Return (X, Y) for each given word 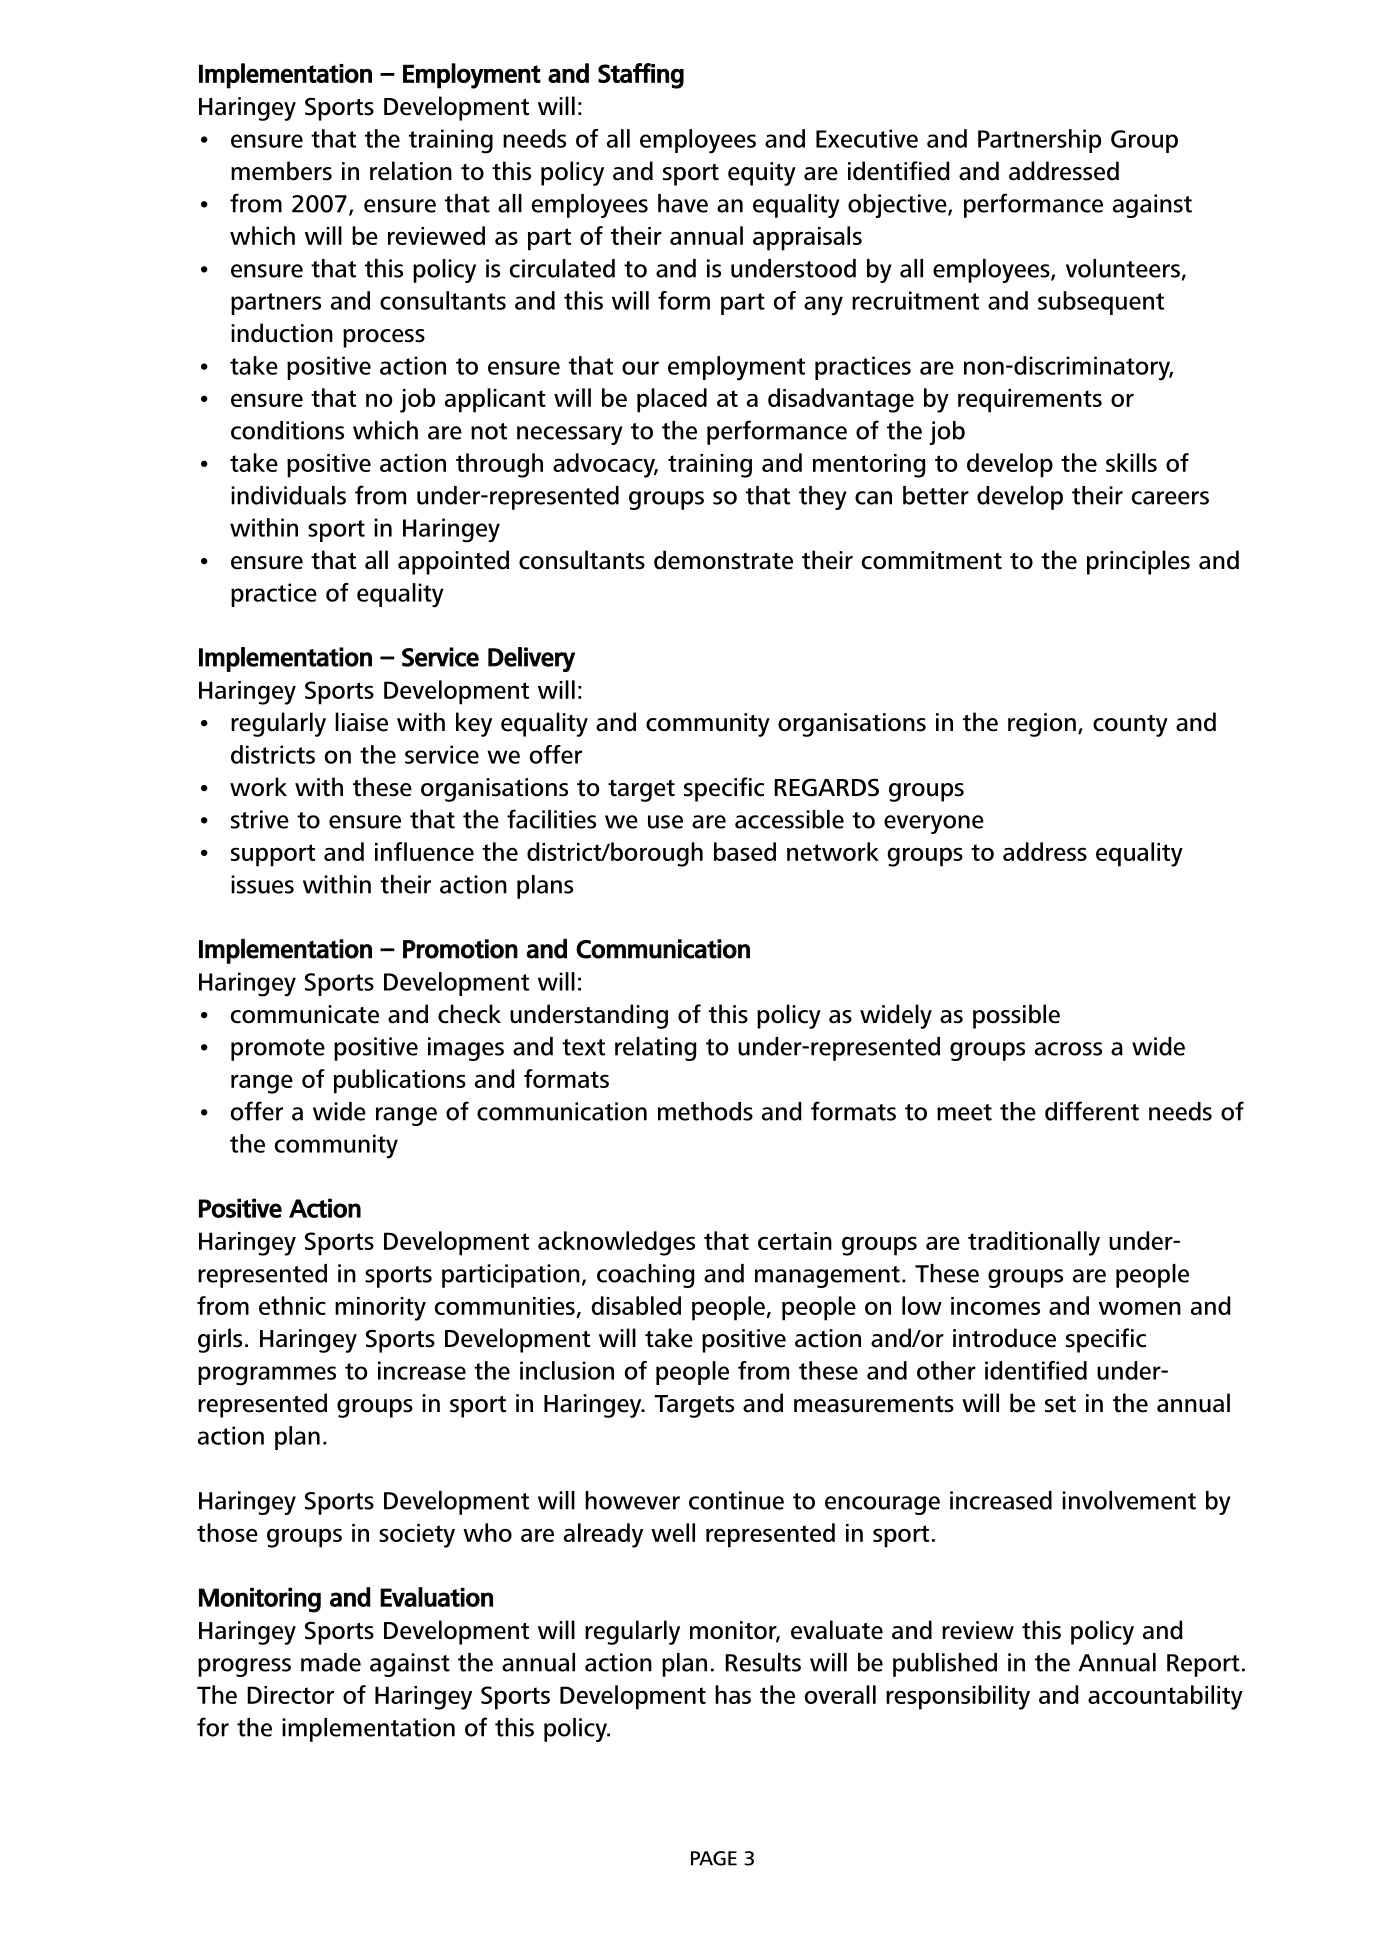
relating (655, 1049)
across (1068, 1049)
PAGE (714, 1858)
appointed (453, 562)
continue (736, 1500)
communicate (304, 1014)
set (1060, 1404)
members (281, 171)
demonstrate (723, 560)
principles (1138, 562)
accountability (1165, 1697)
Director (290, 1695)
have (683, 203)
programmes (267, 1376)
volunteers (1123, 268)
